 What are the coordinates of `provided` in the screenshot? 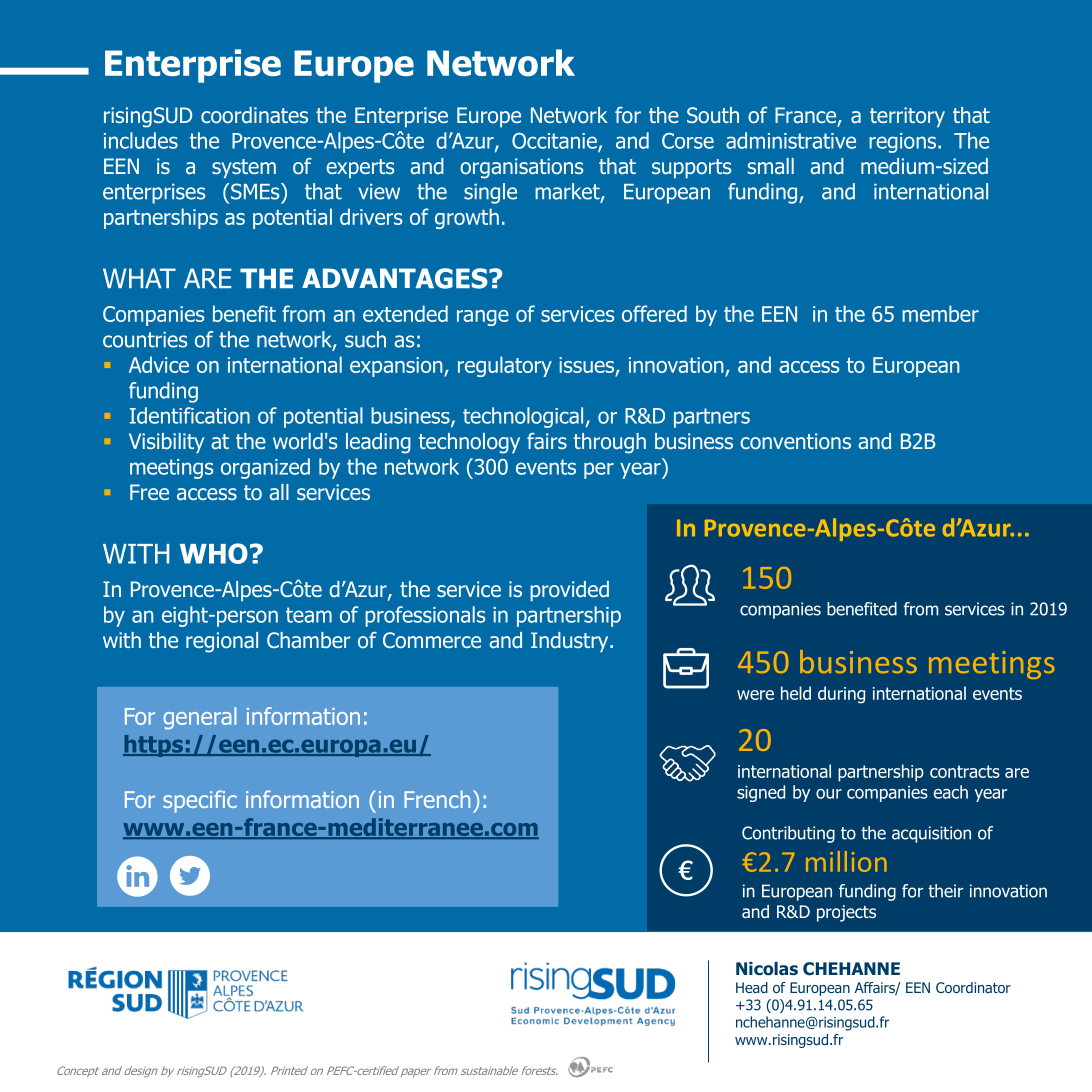 It's located at (569, 591).
